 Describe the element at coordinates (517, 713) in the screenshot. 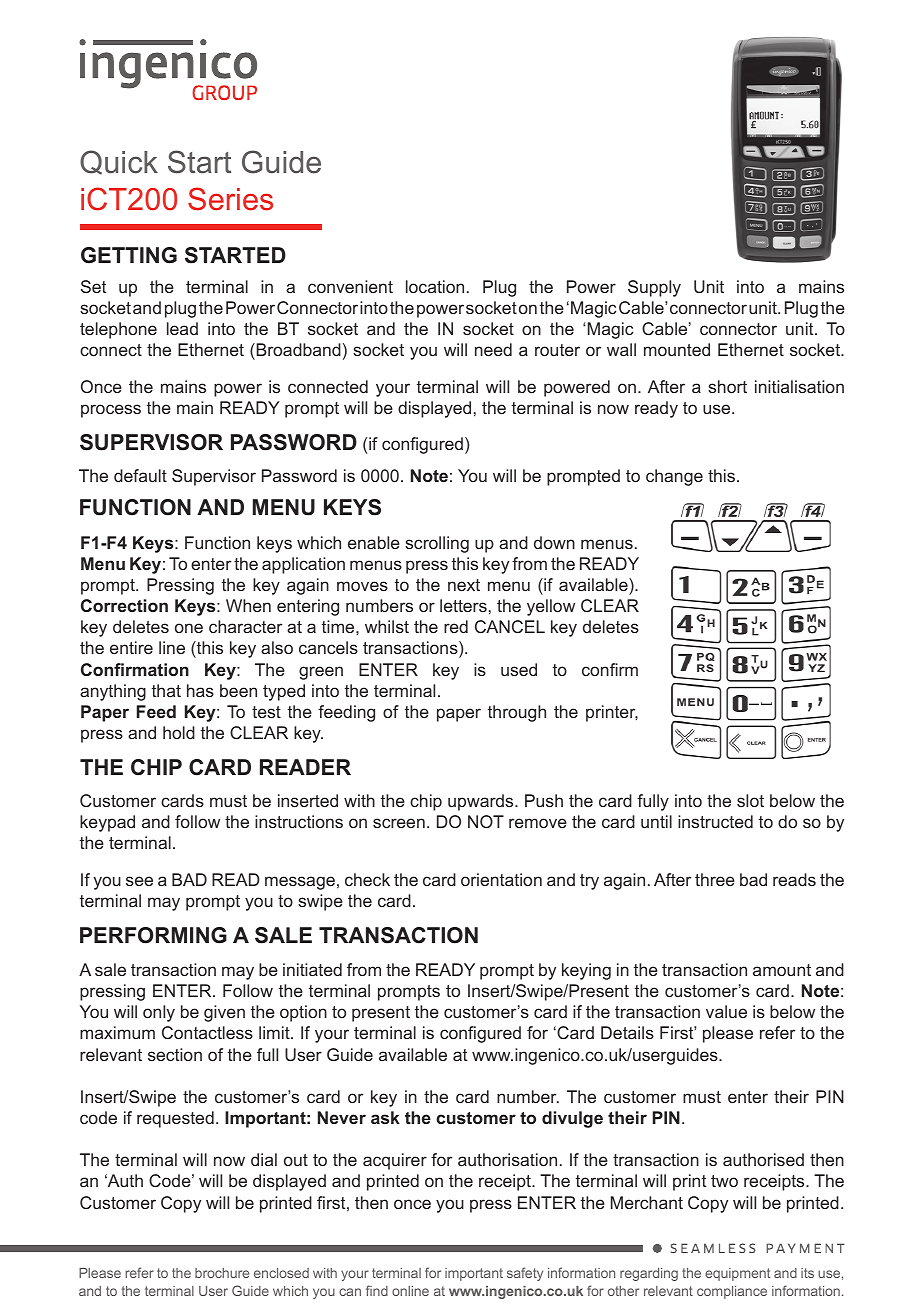

I see `through` at that location.
